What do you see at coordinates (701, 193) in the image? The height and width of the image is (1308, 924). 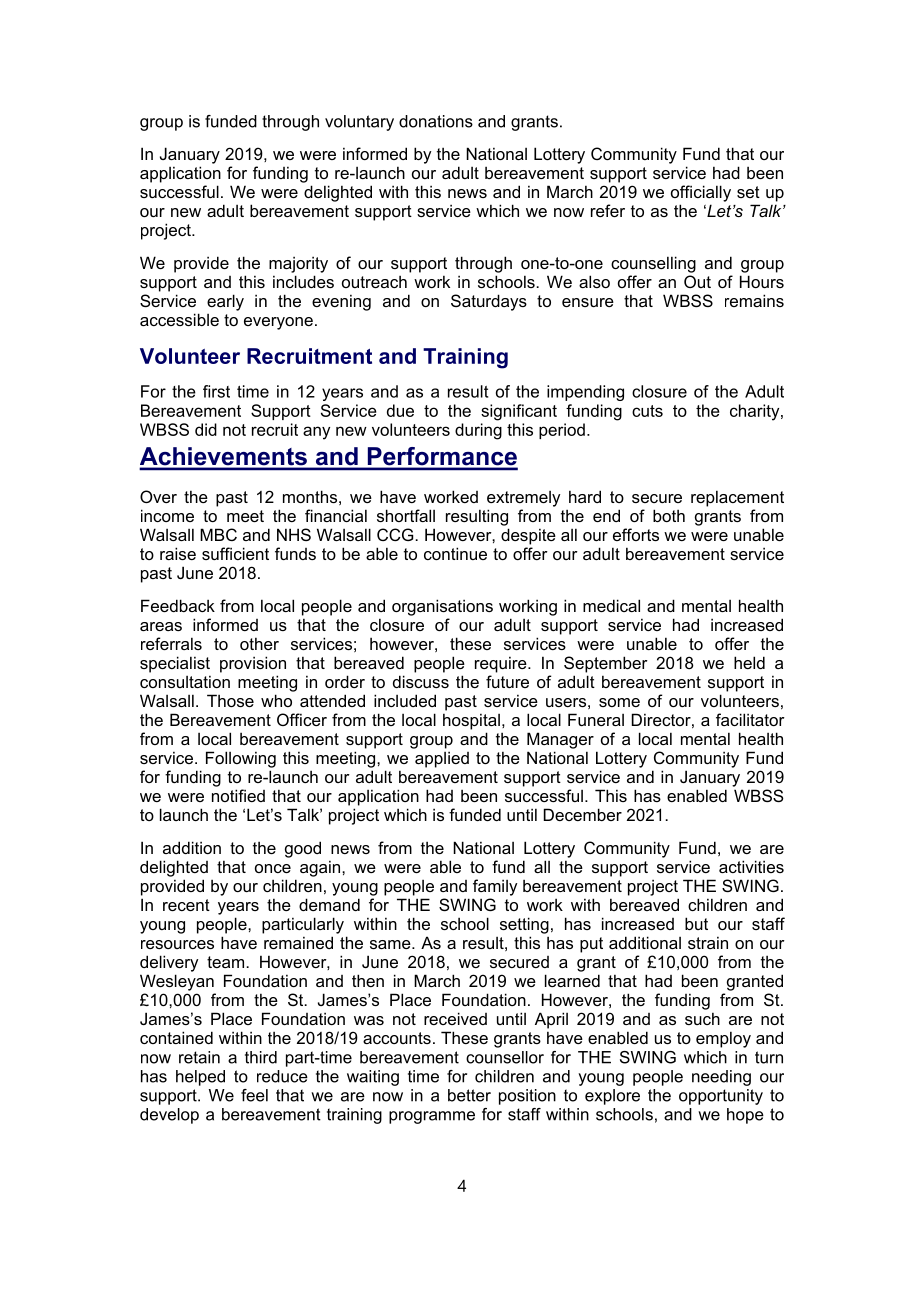 I see `officially` at bounding box center [701, 193].
